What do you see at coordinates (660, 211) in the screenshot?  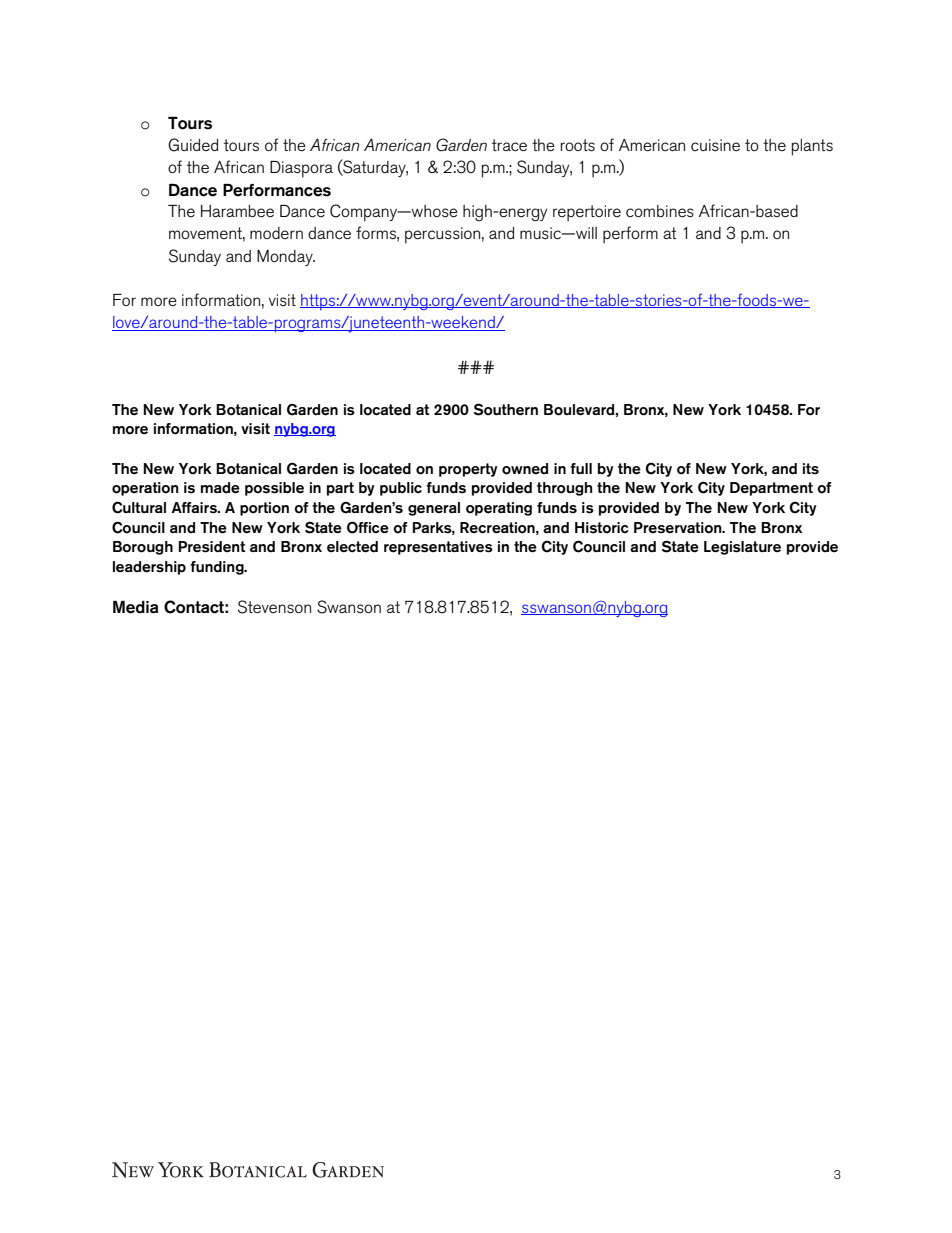 I see `combines` at bounding box center [660, 211].
